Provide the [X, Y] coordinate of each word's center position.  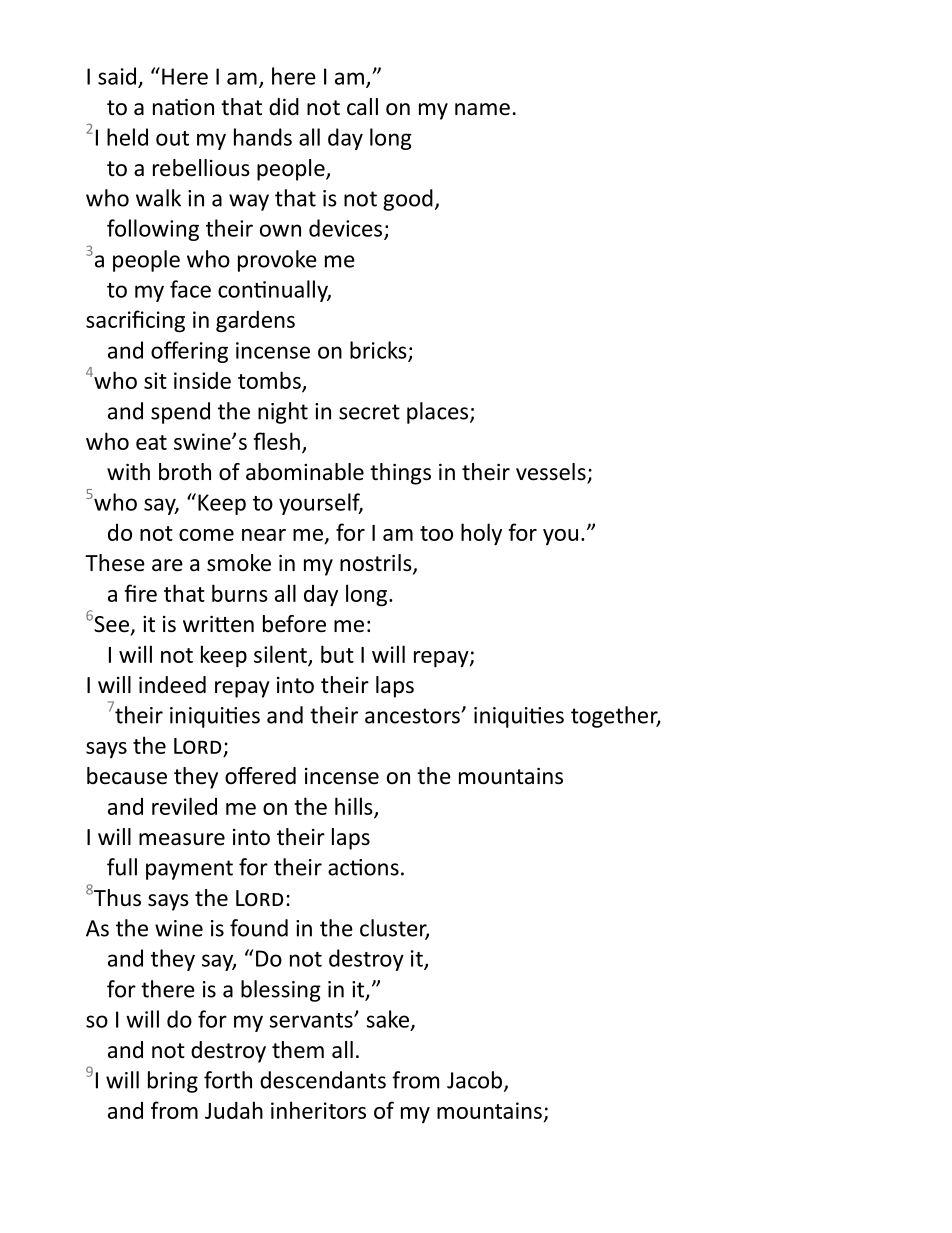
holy [481, 534]
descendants [323, 1080]
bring [173, 1082]
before [294, 624]
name [482, 109]
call [362, 107]
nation [183, 107]
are [167, 565]
